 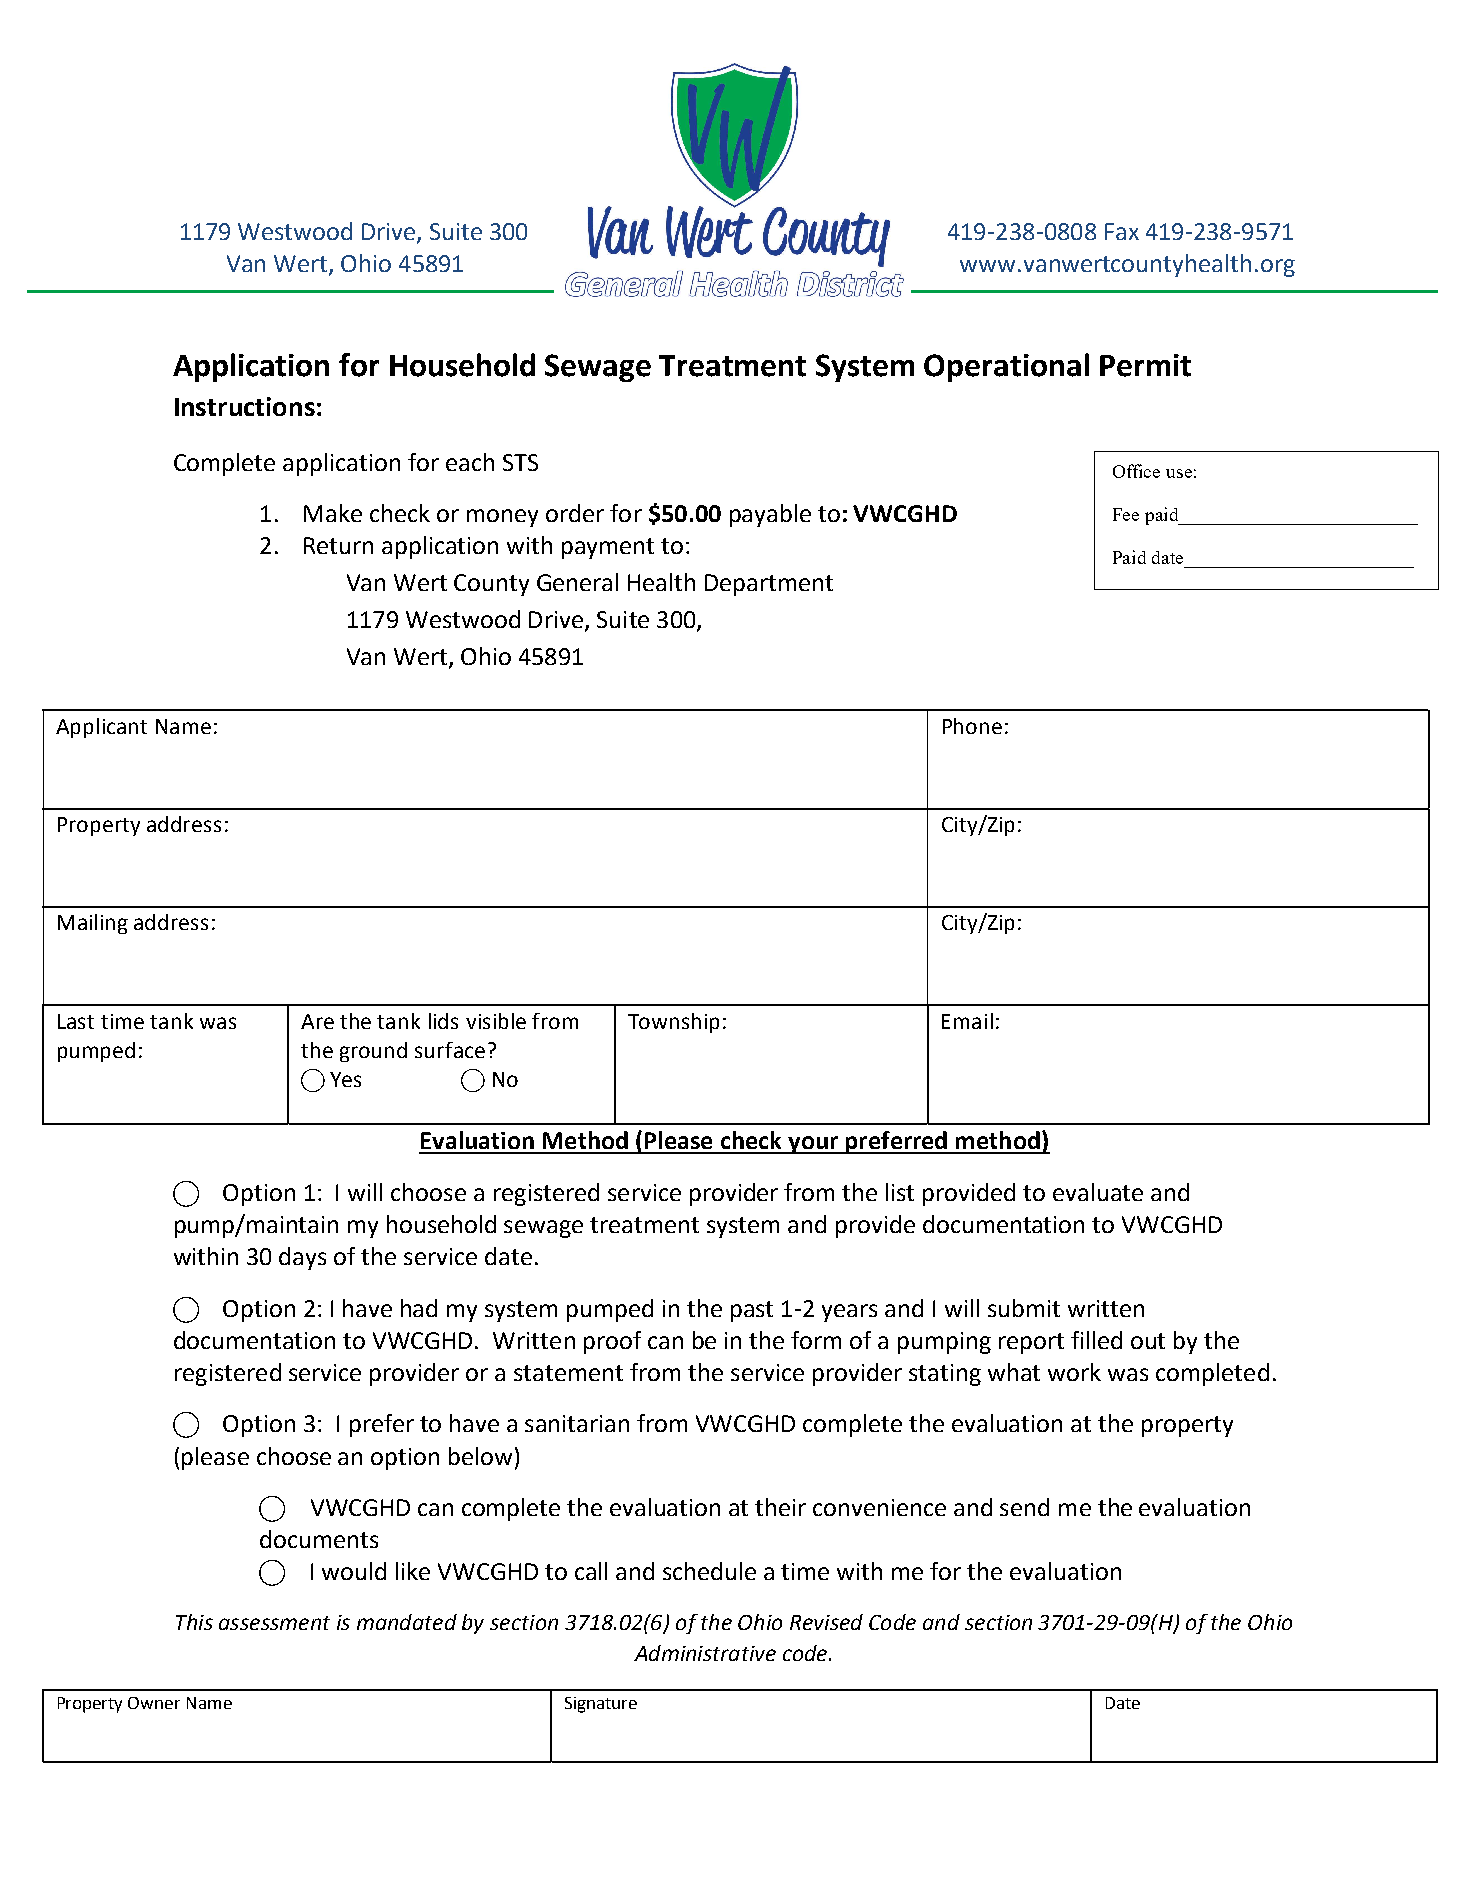 I want to click on Signature, so click(x=601, y=1705).
